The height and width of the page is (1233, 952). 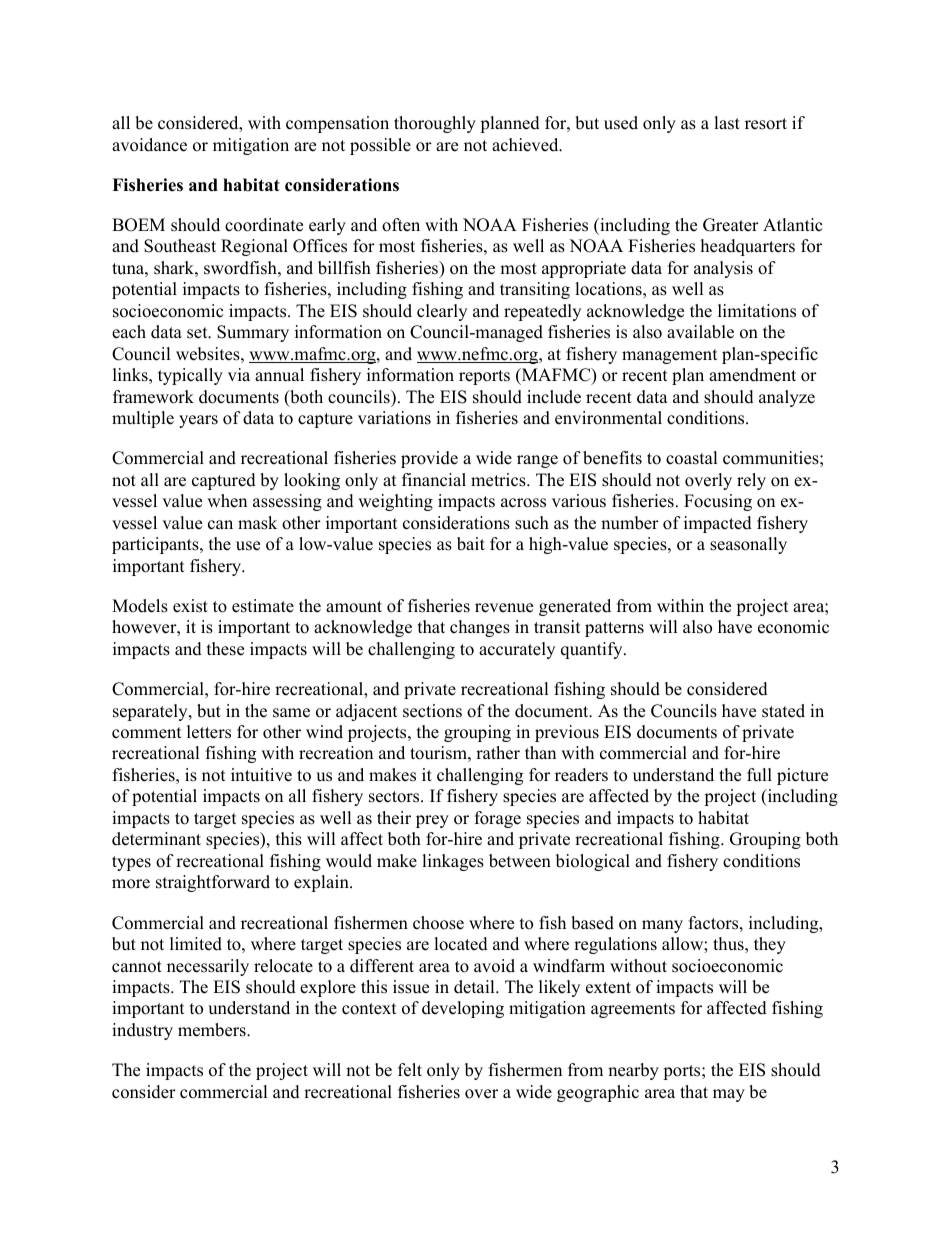 I want to click on thoroughly, so click(x=435, y=124).
